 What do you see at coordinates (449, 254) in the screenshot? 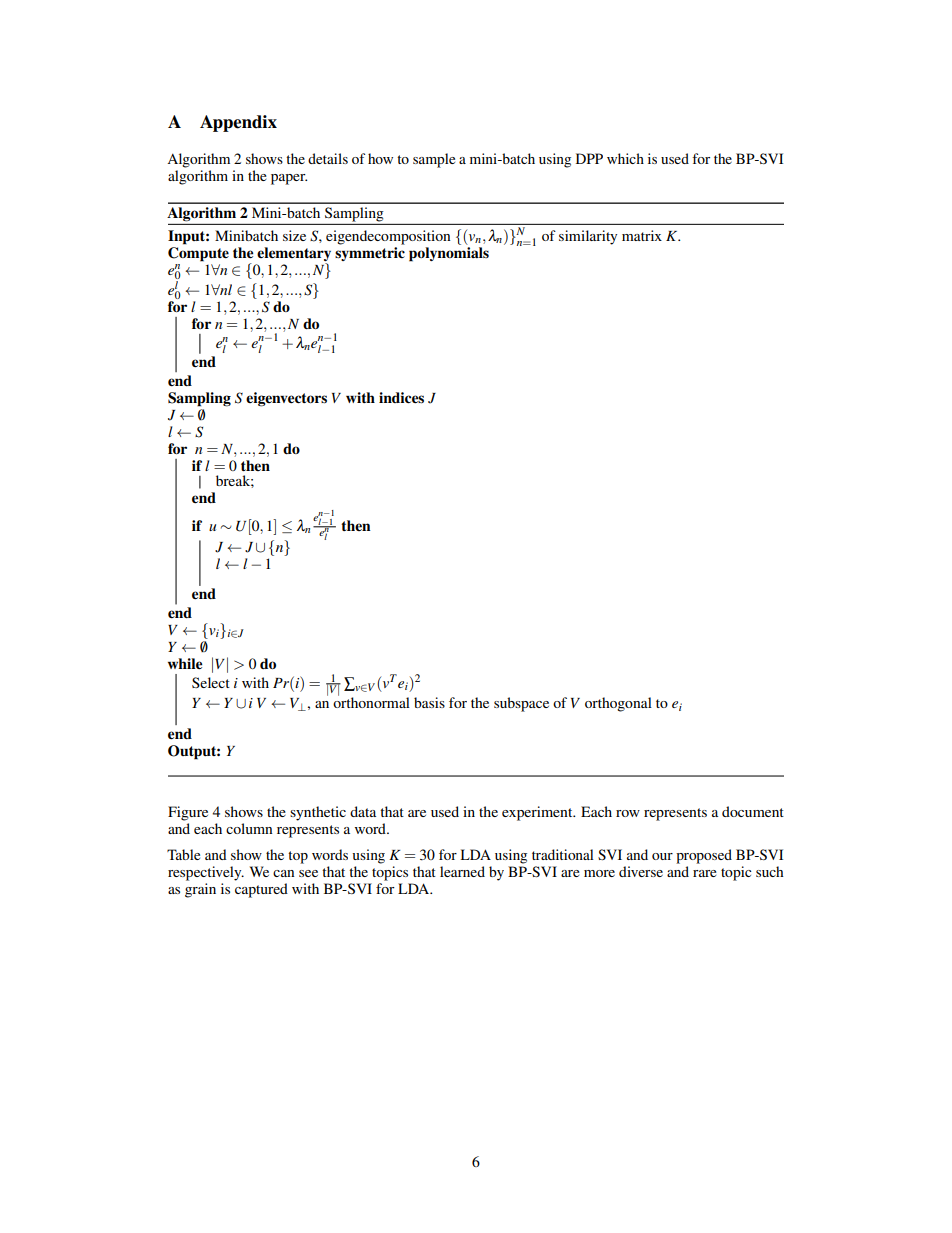
I see `polynomials` at bounding box center [449, 254].
